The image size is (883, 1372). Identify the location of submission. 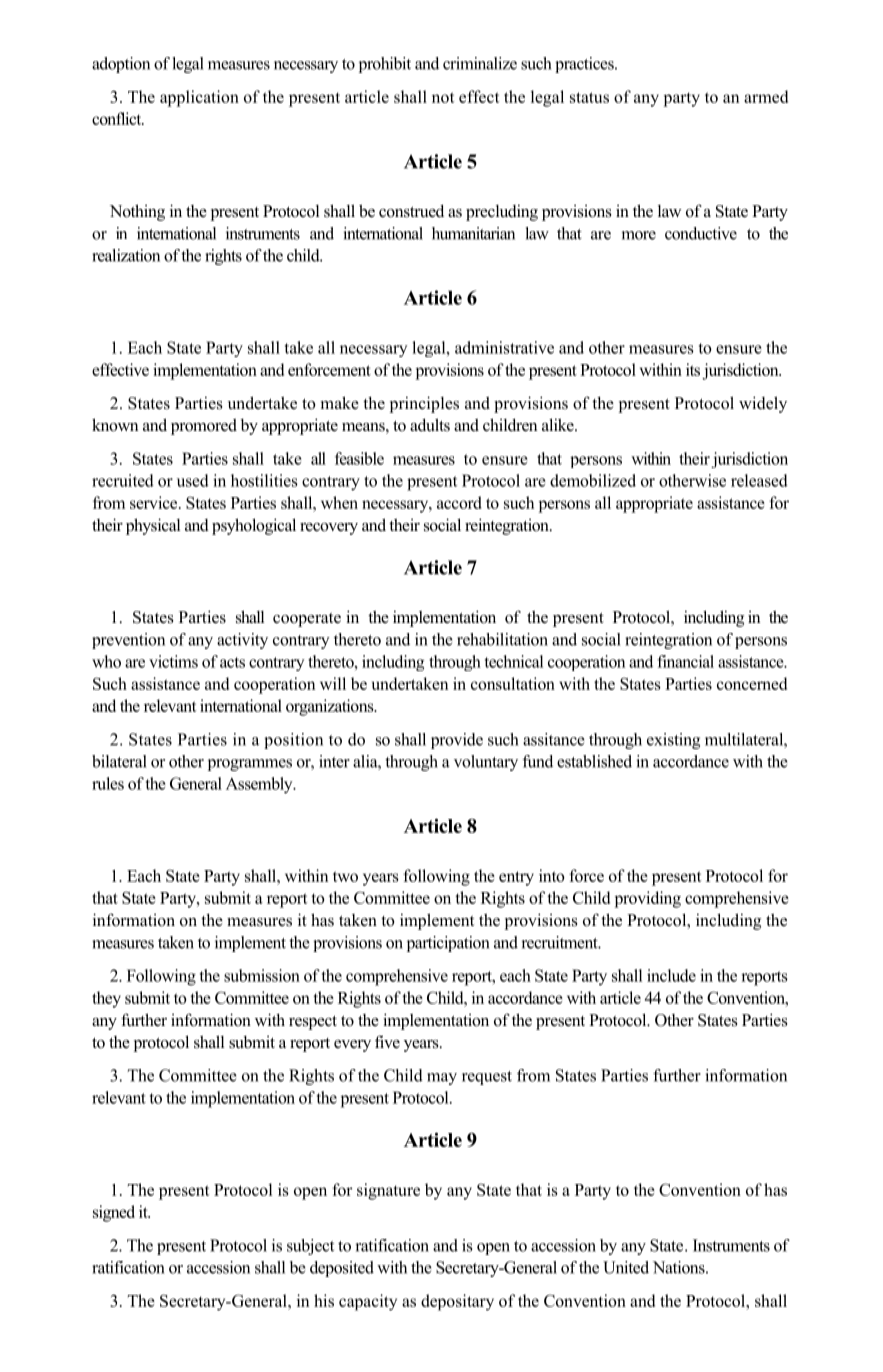
(262, 975).
